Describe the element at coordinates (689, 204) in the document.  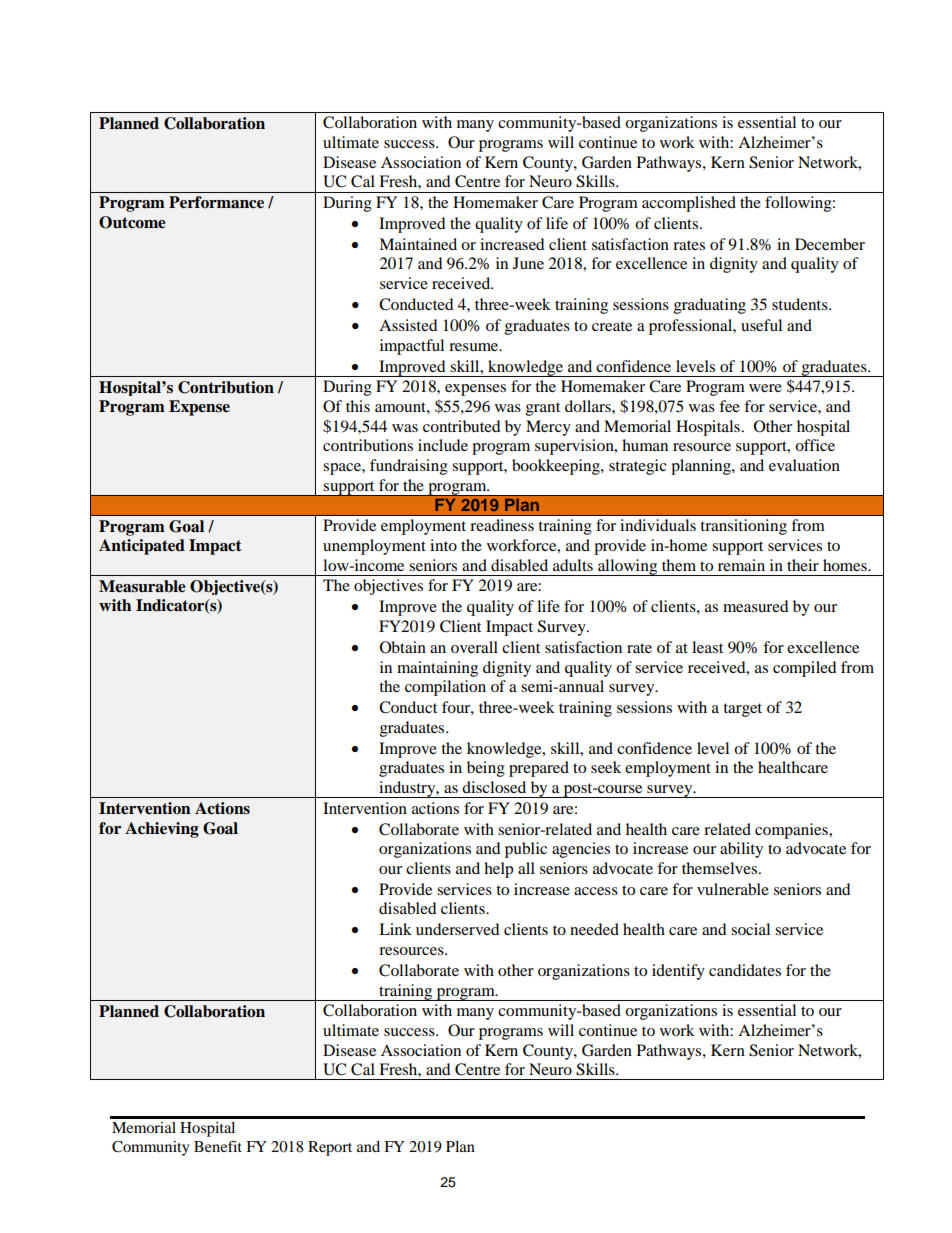
I see `accomplished` at that location.
